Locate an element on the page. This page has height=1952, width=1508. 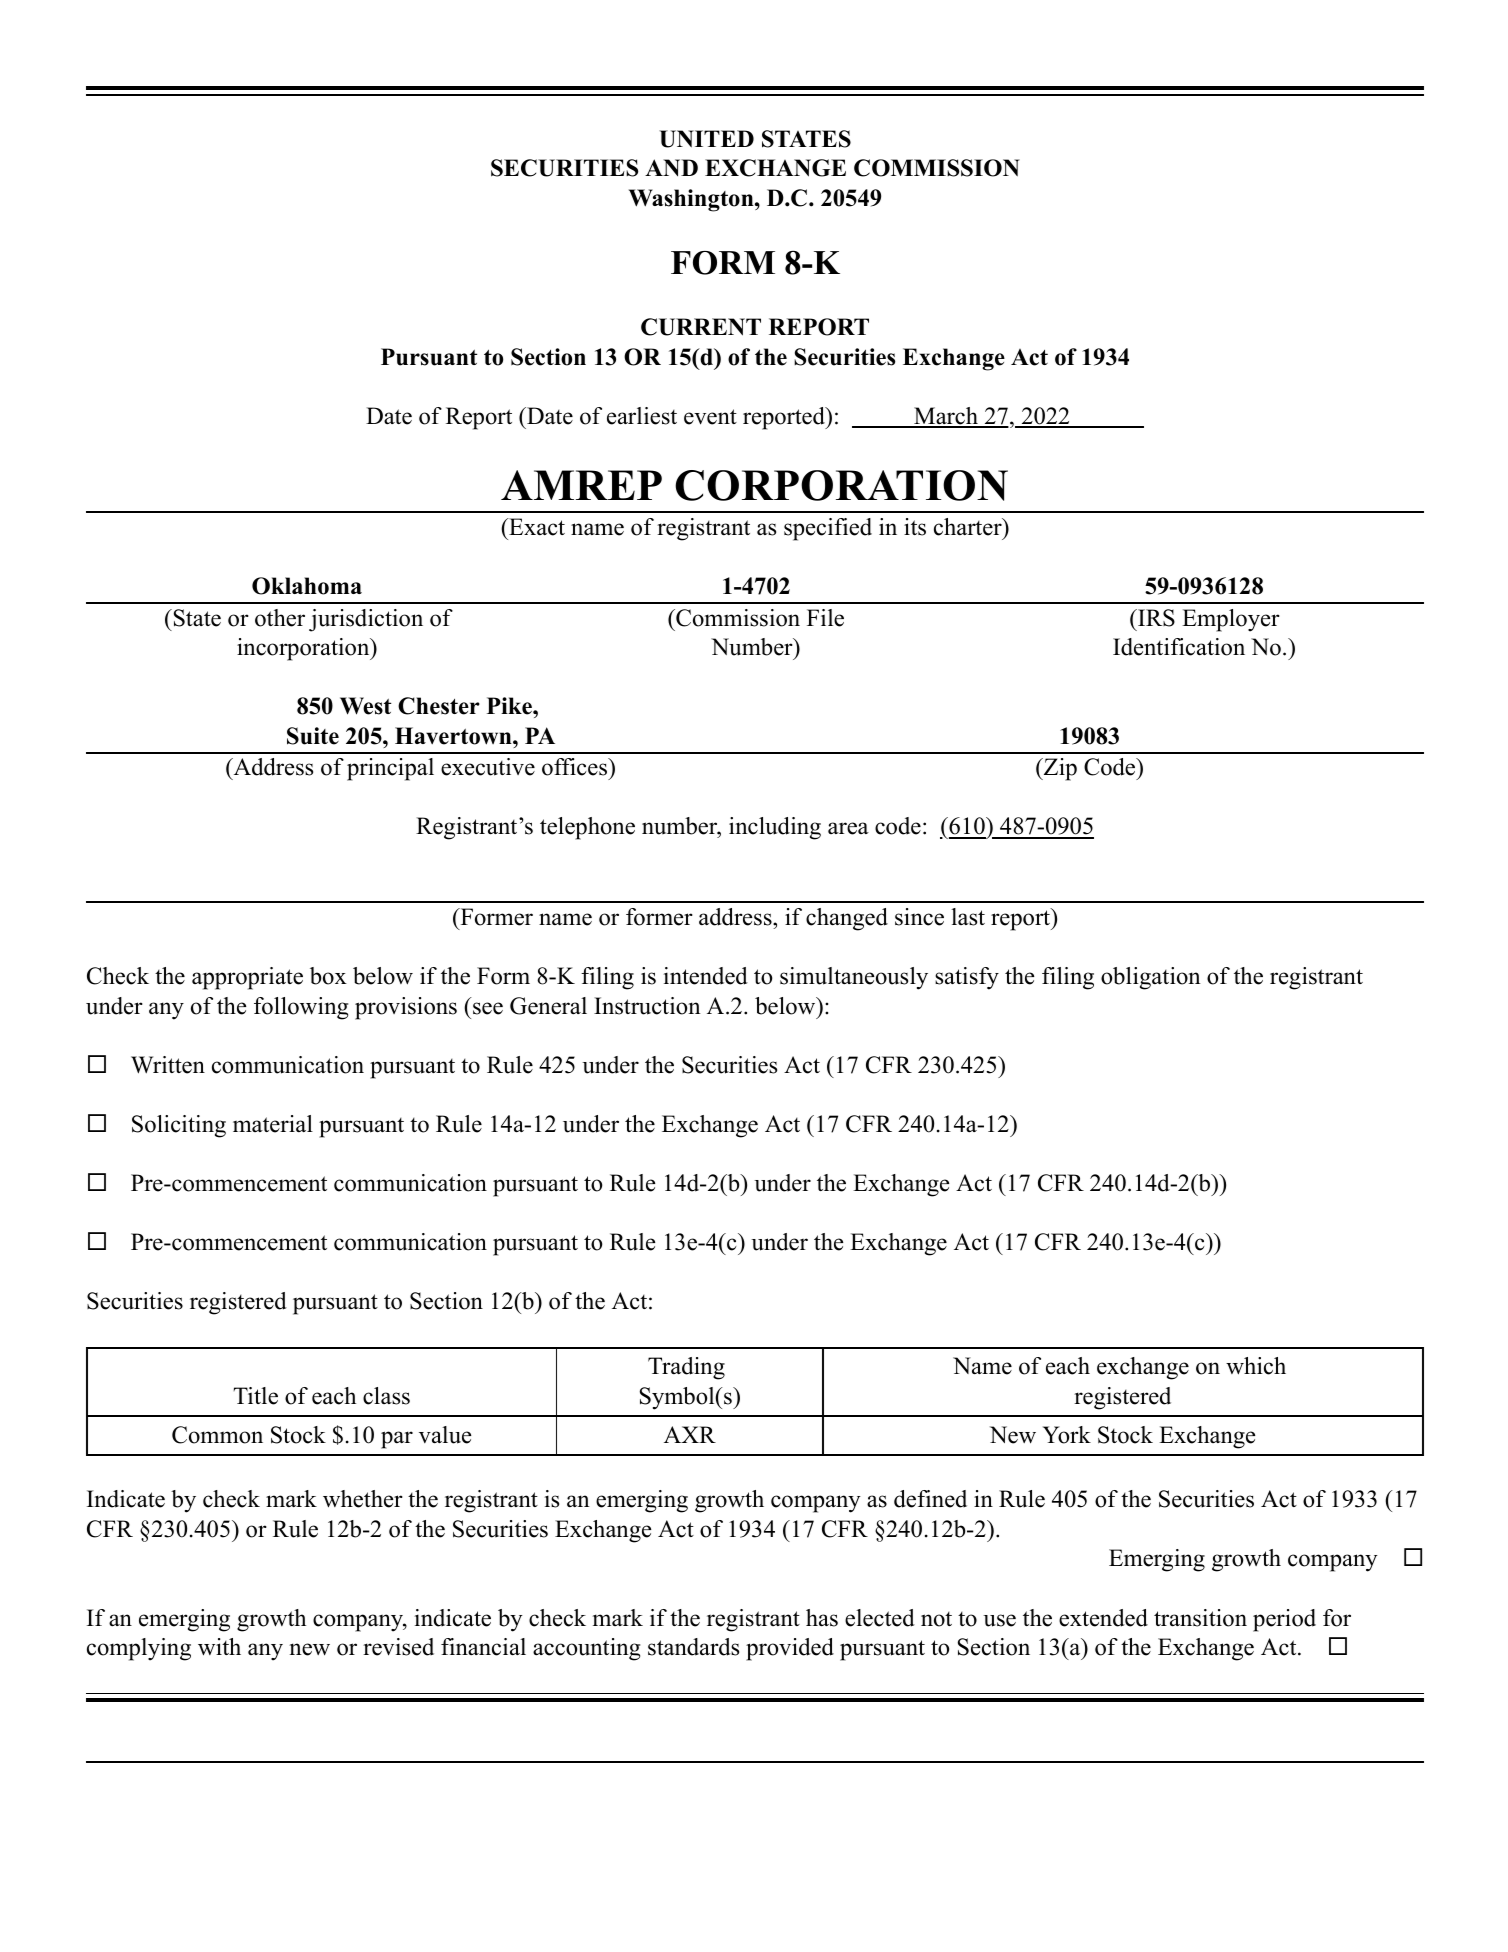
event is located at coordinates (710, 417).
